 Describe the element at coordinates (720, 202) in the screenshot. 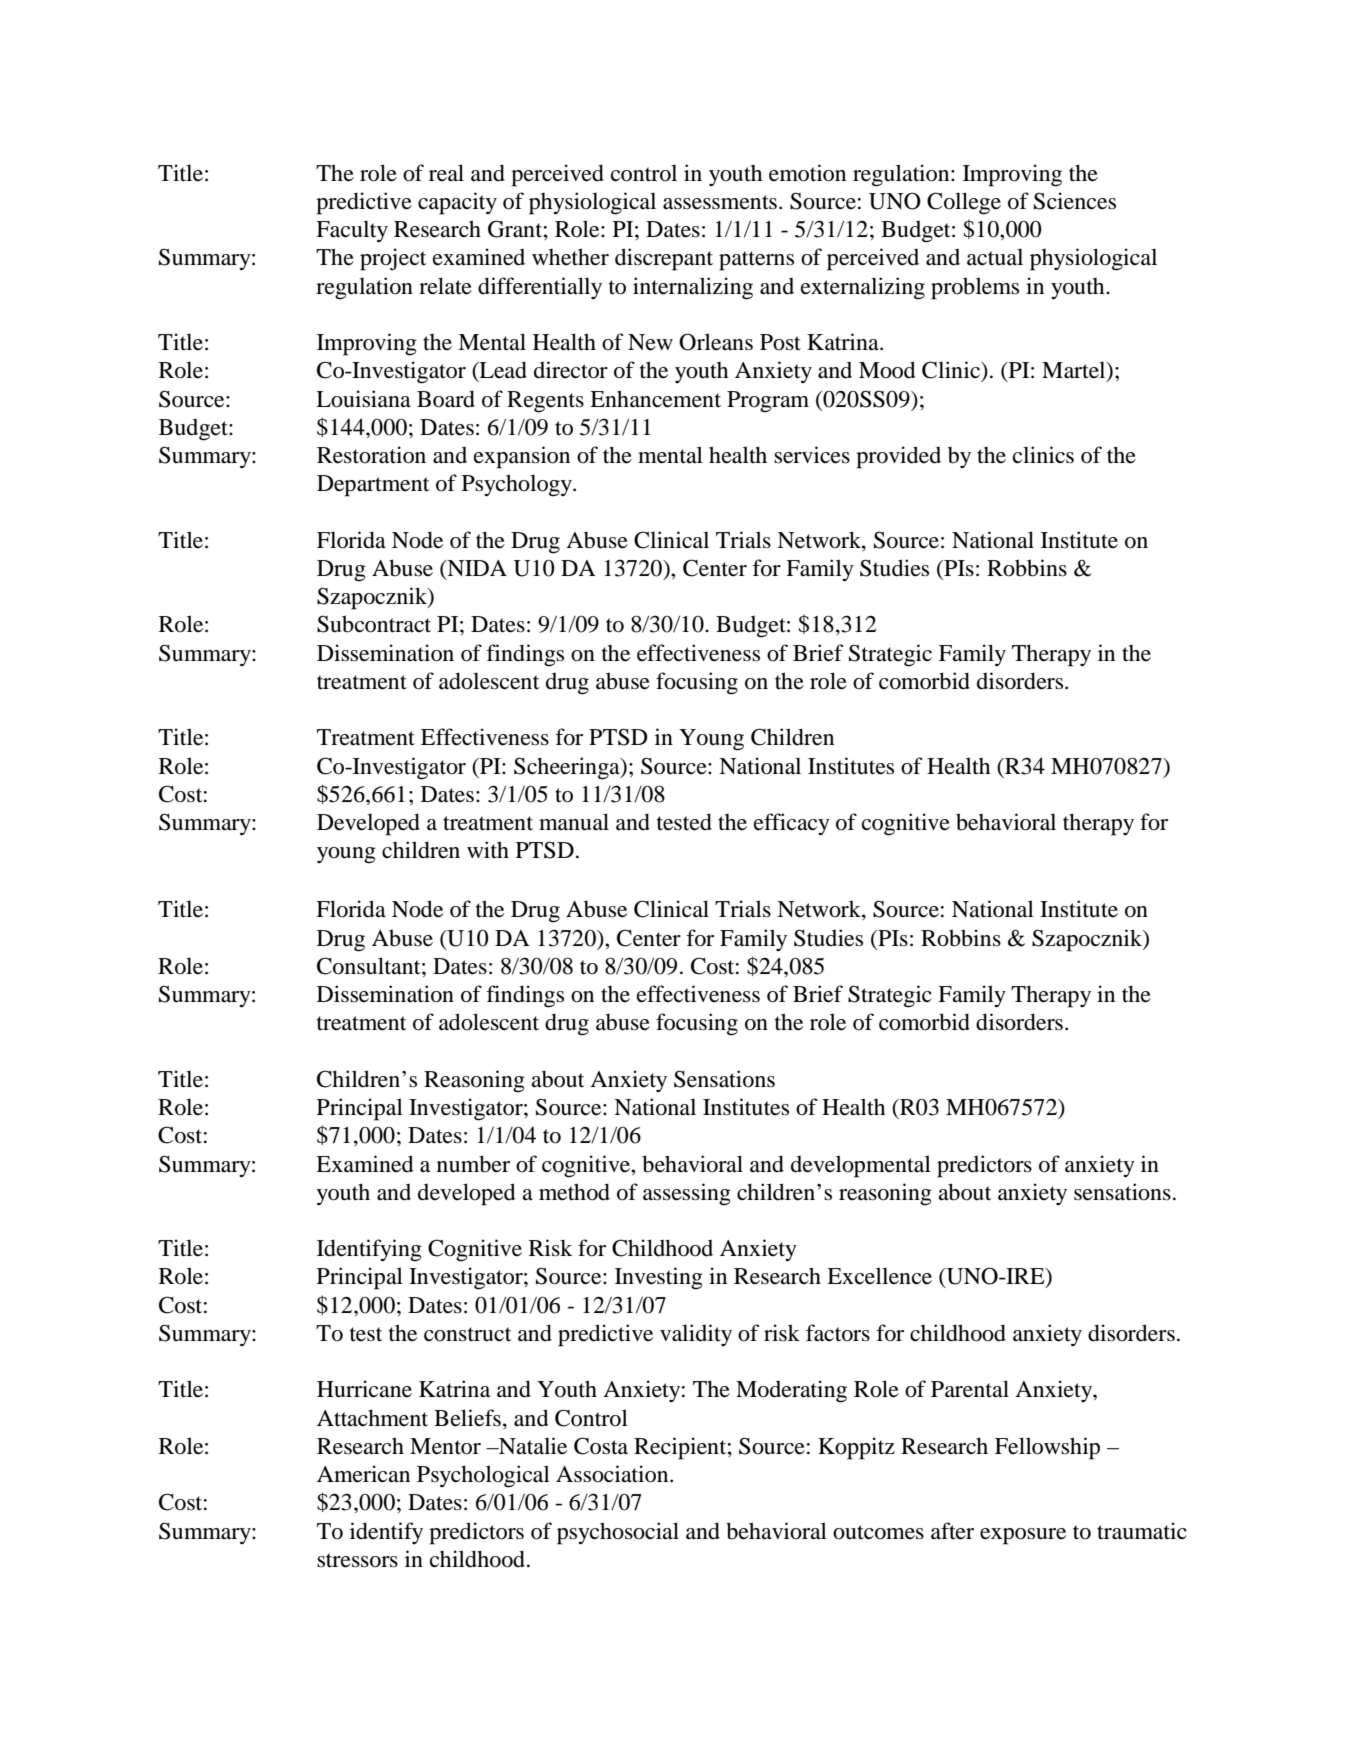

I see `assessments` at that location.
